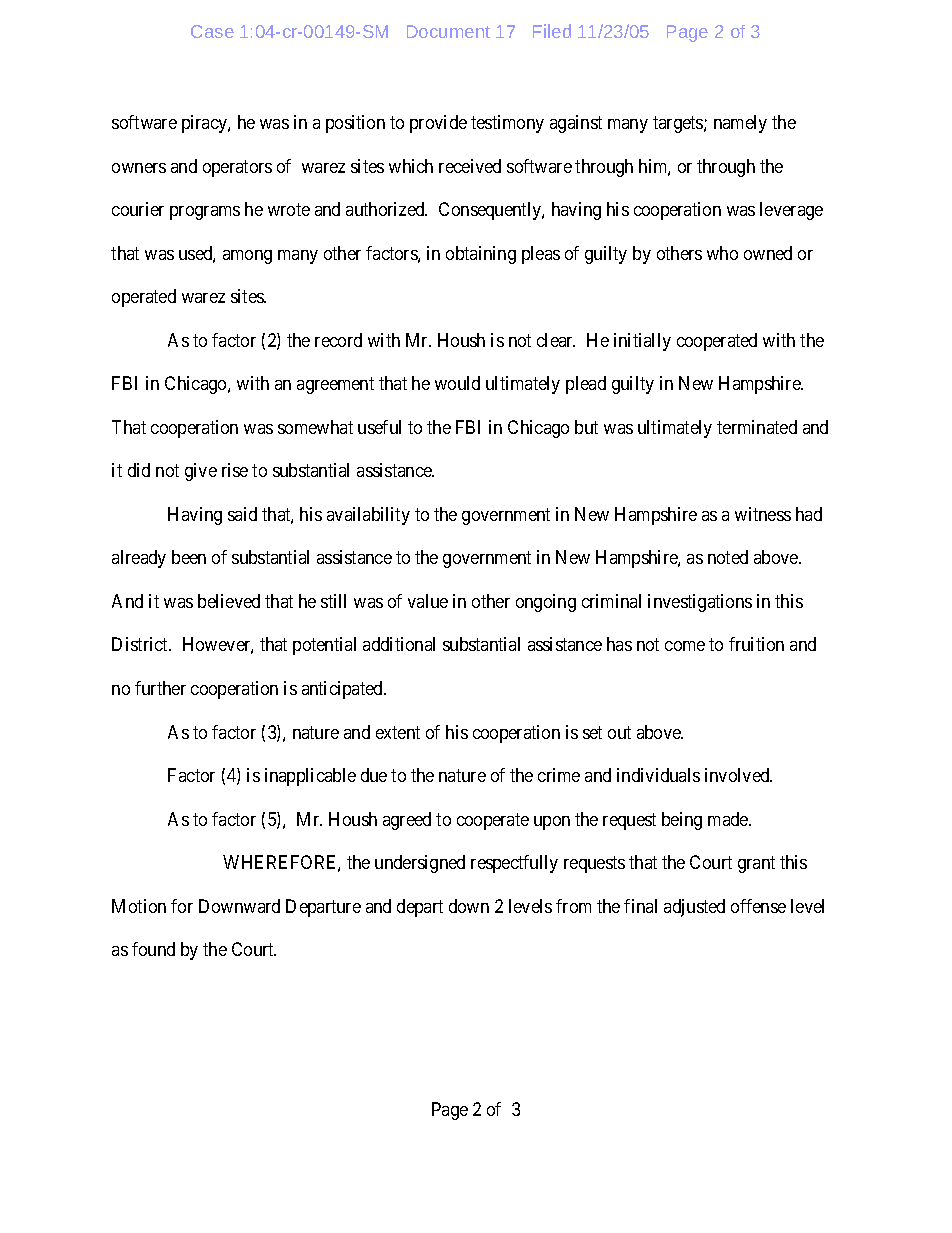  Describe the element at coordinates (153, 949) in the screenshot. I see `found` at that location.
